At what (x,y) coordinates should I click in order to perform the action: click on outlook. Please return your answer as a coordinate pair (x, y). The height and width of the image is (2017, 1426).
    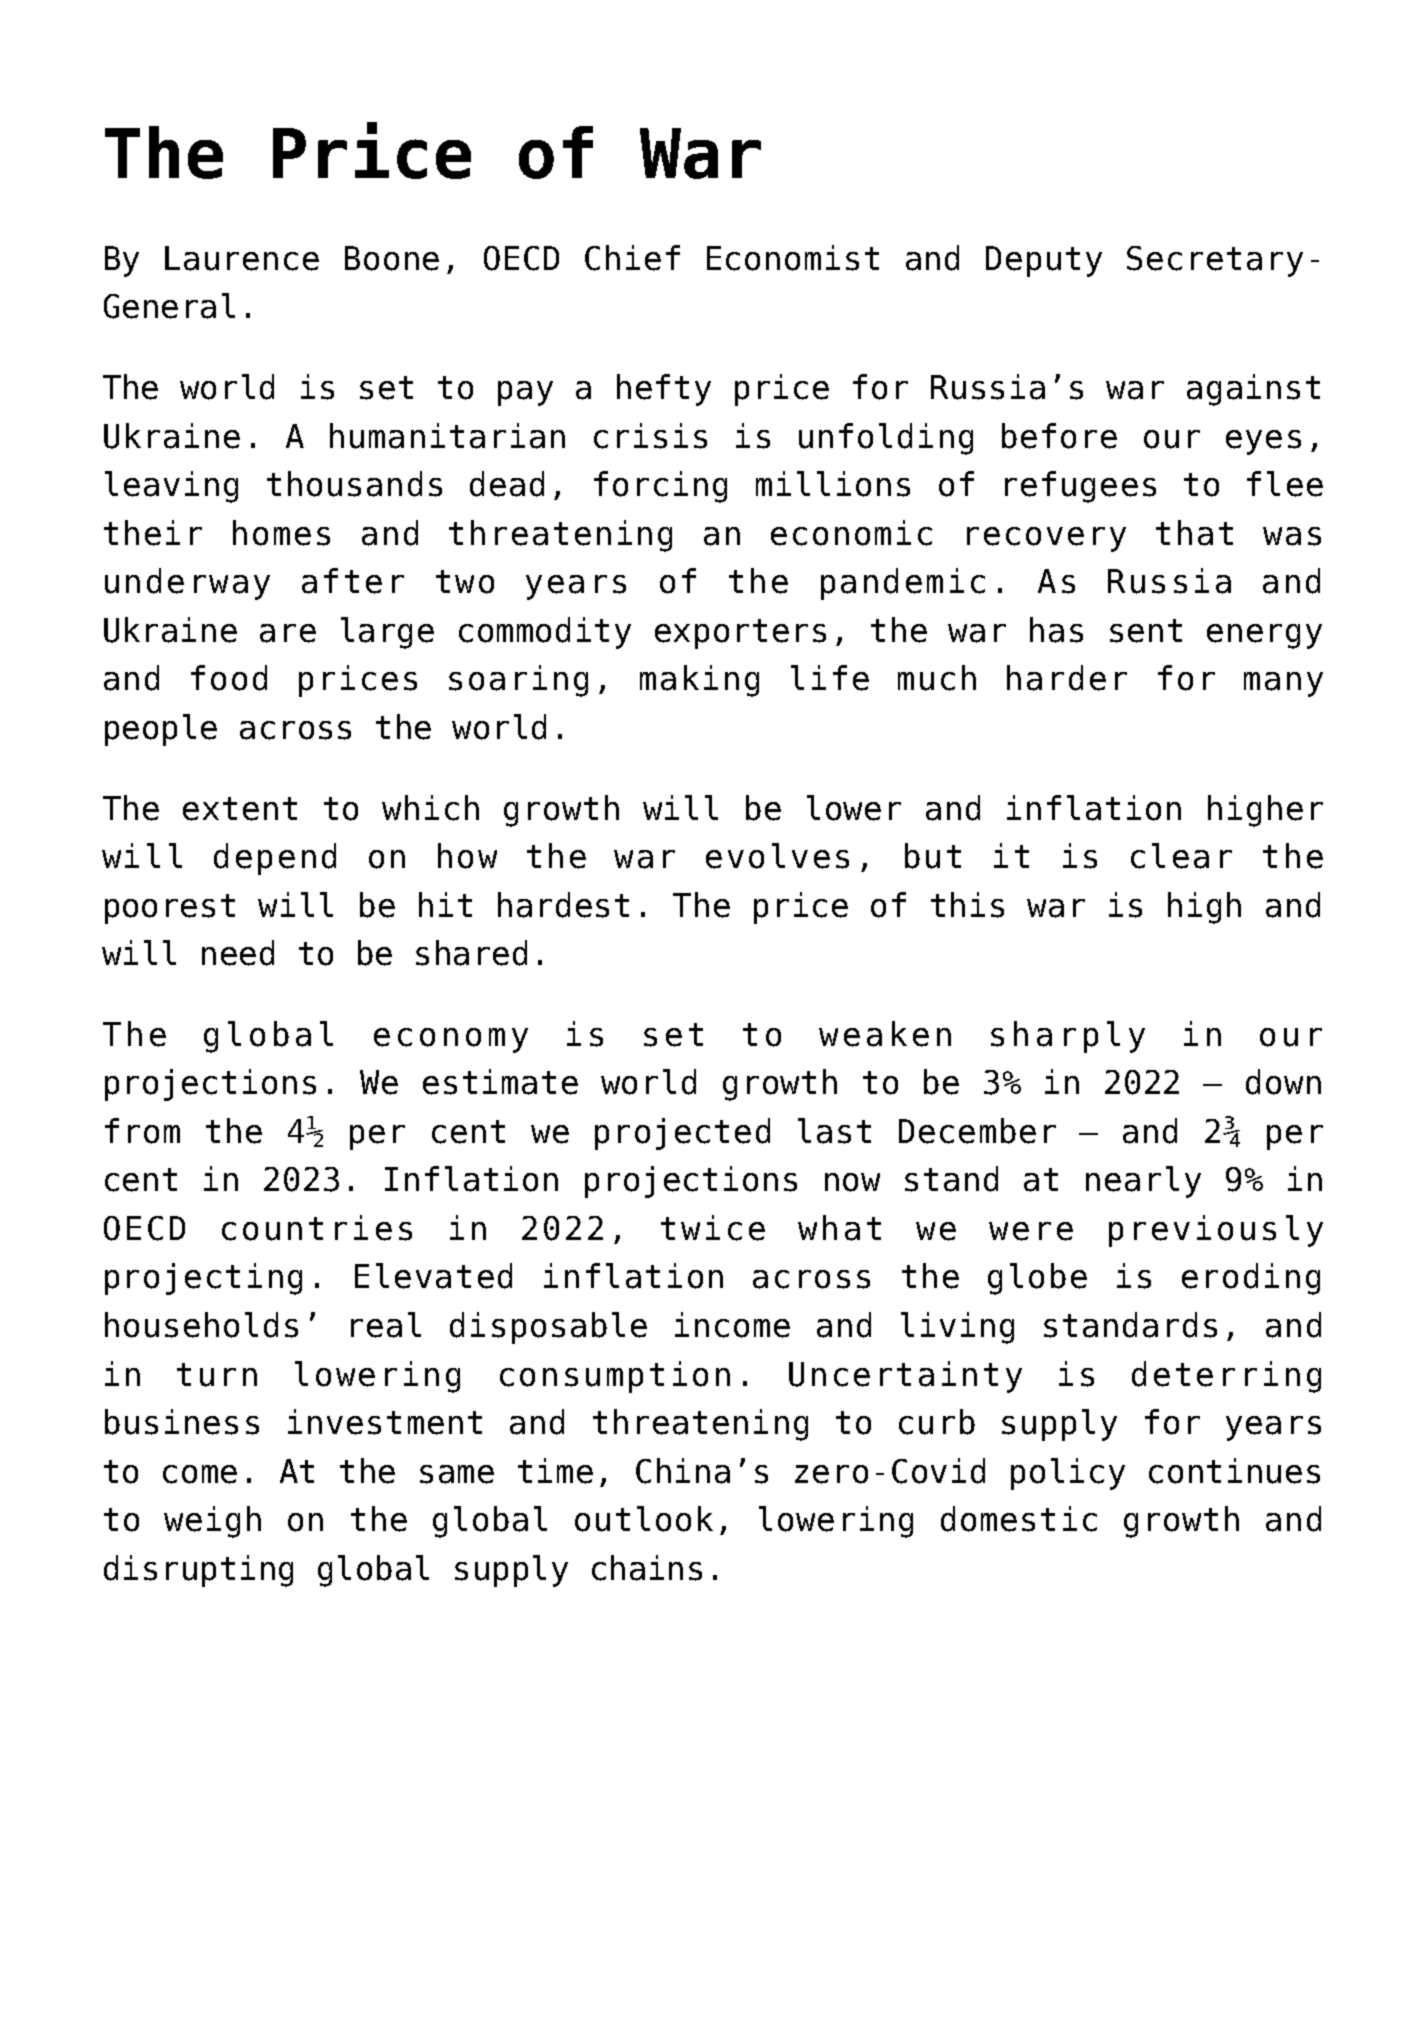
    Looking at the image, I should click on (644, 1519).
